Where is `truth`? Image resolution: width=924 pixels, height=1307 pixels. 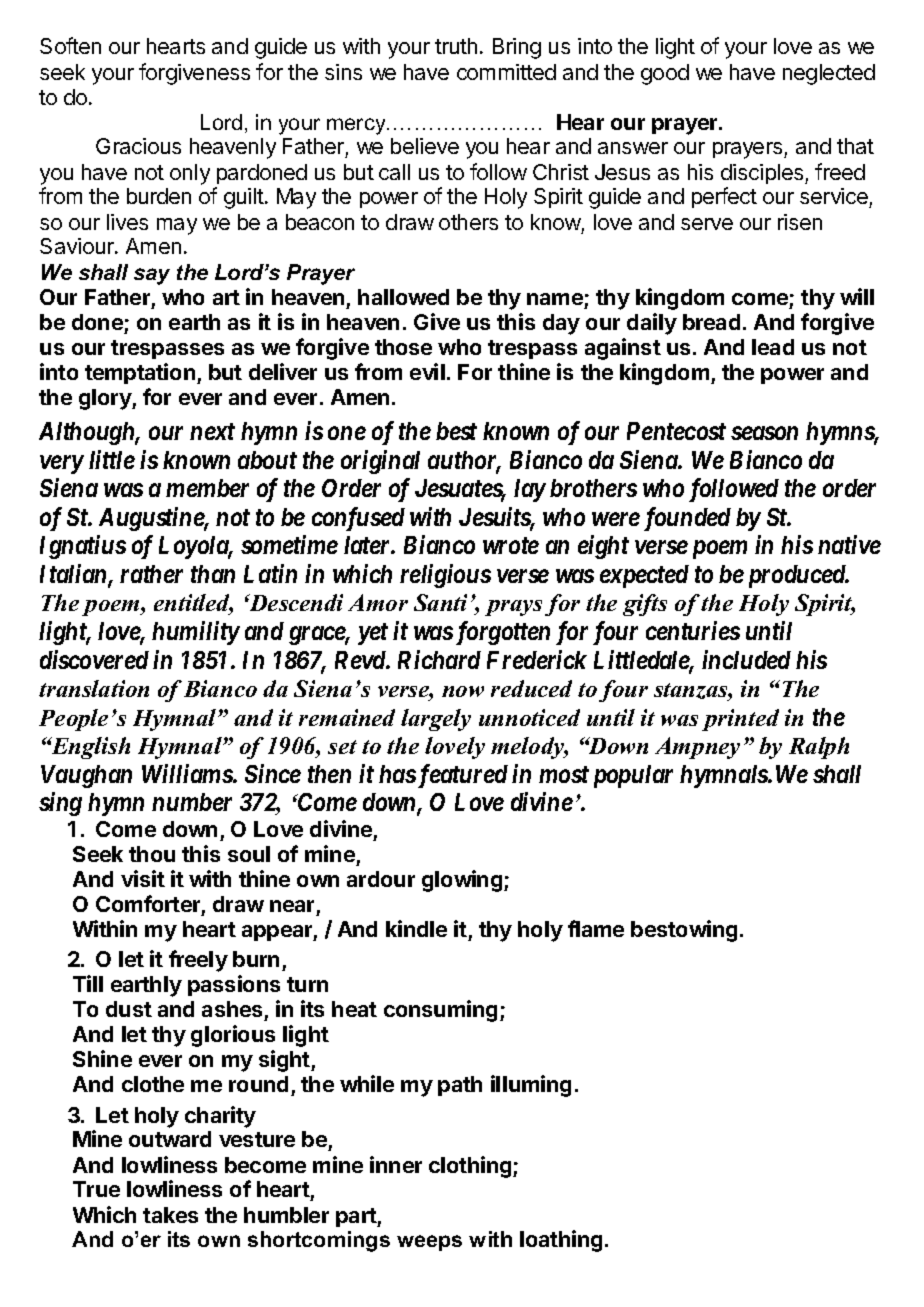
truth is located at coordinates (456, 46).
